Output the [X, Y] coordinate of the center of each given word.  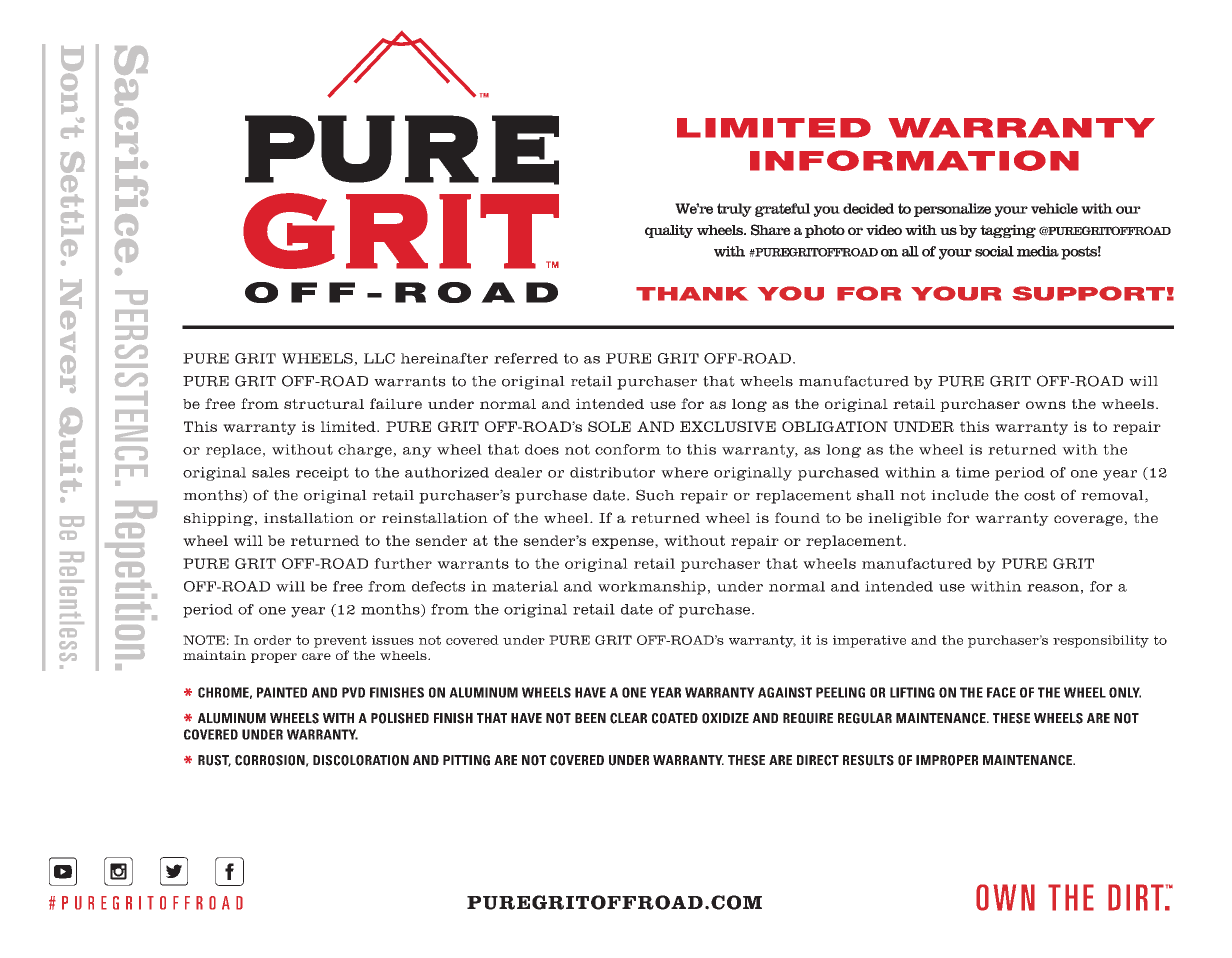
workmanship [652, 588]
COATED [675, 718]
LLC [379, 358]
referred [526, 358]
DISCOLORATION [361, 760]
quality [669, 231]
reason [1053, 588]
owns [1046, 405]
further [403, 563]
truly [734, 210]
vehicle [1054, 208]
